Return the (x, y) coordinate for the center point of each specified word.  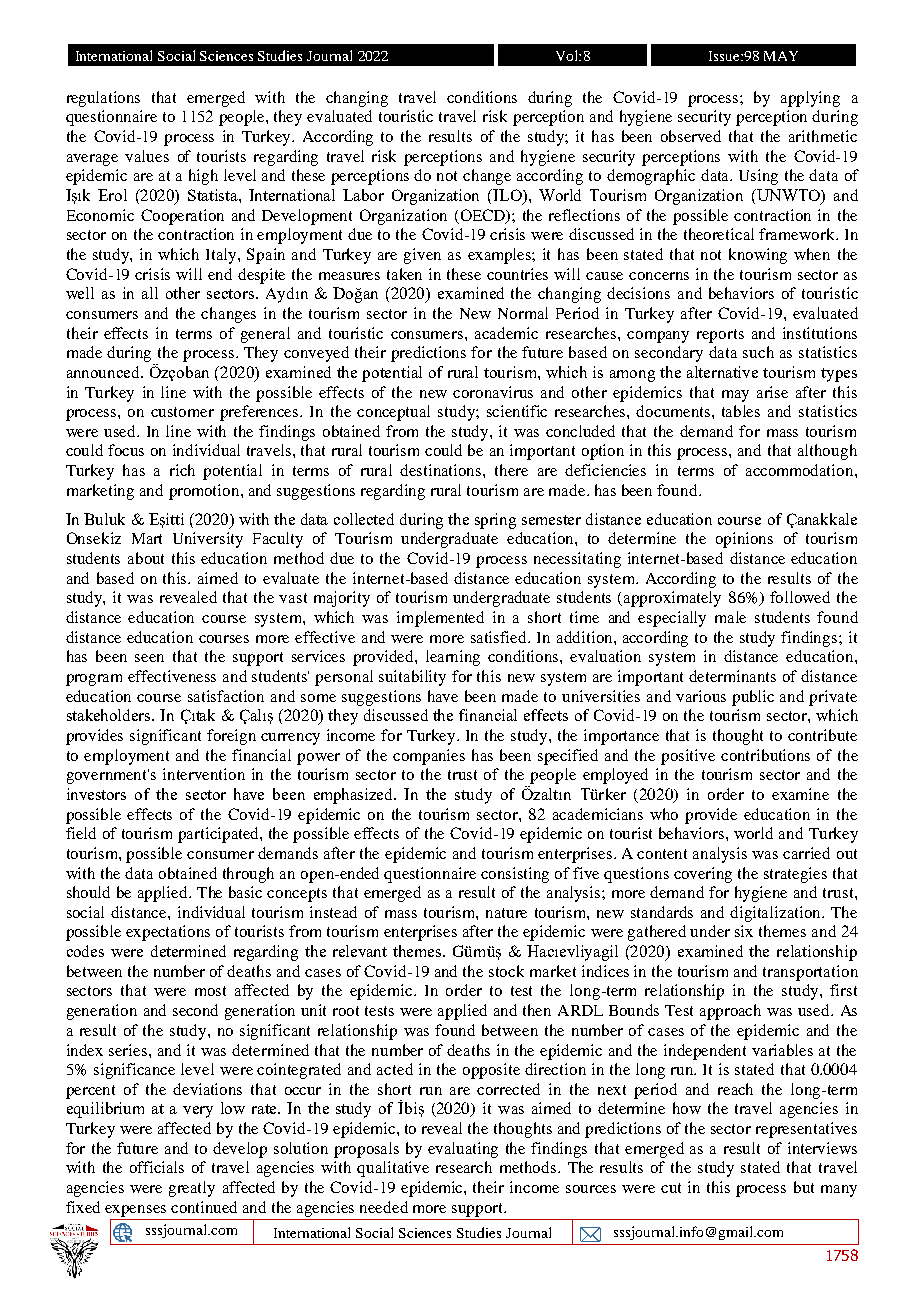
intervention (204, 774)
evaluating (463, 1150)
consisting (515, 875)
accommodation (801, 470)
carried (806, 853)
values (147, 156)
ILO (508, 196)
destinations (442, 470)
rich (182, 470)
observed (691, 136)
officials (157, 1167)
